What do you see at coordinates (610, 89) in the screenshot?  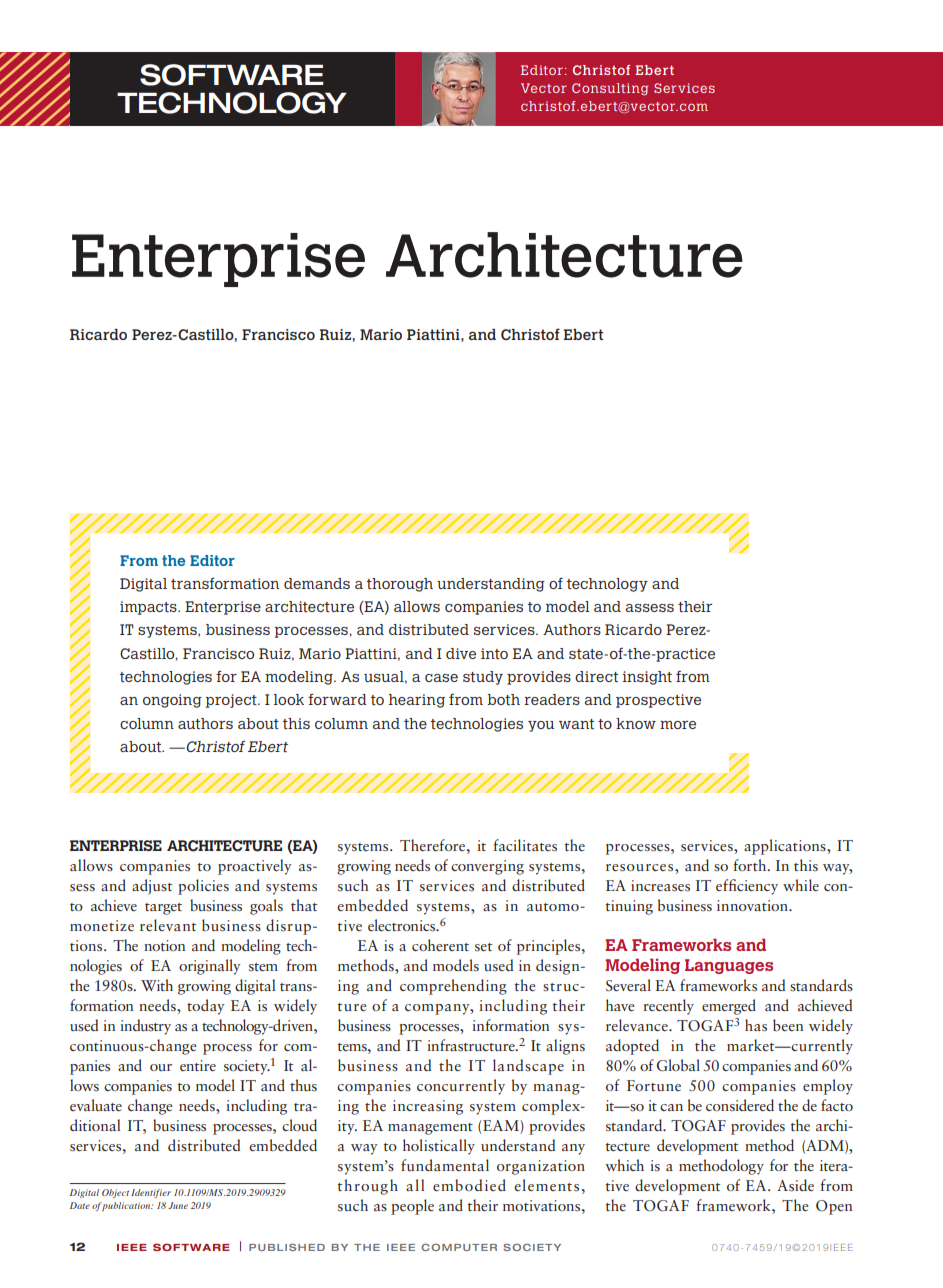 I see `Consulting` at bounding box center [610, 89].
